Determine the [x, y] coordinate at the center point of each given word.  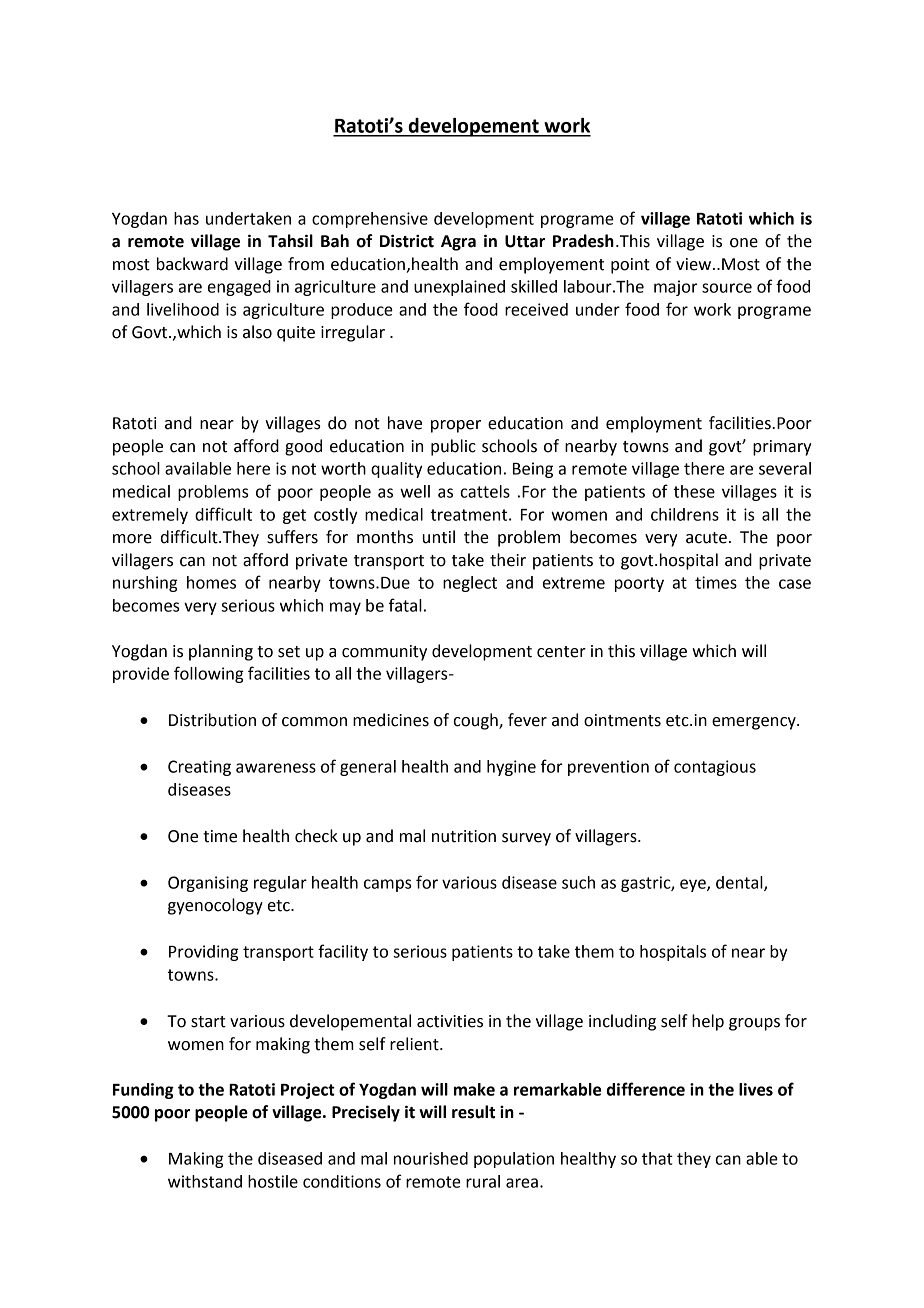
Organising [208, 884]
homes [211, 582]
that [657, 1158]
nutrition [464, 836]
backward [192, 264]
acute [706, 538]
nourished [431, 1158]
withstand [205, 1181]
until [439, 537]
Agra [458, 243]
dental [740, 883]
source [727, 288]
